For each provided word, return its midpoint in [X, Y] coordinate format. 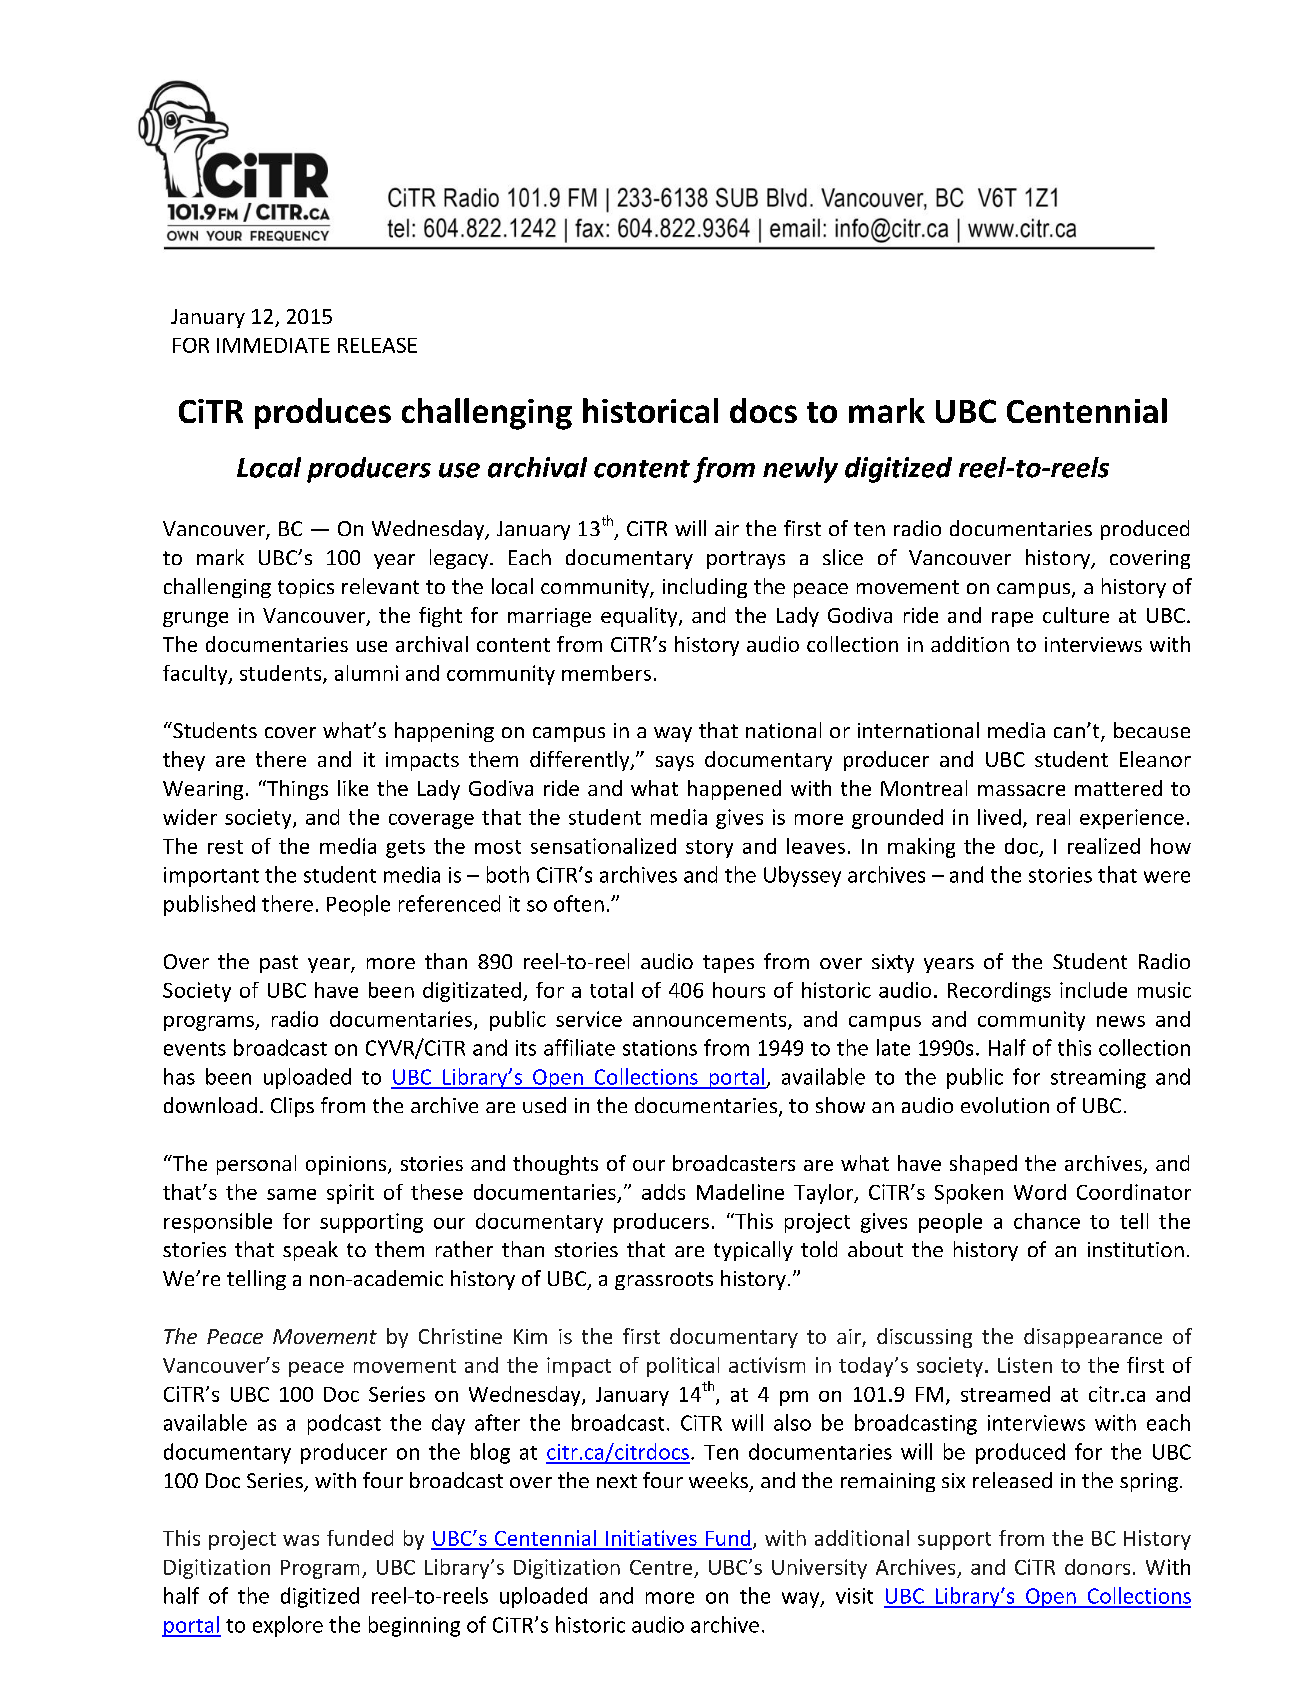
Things [296, 790]
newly [800, 470]
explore [288, 1626]
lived [999, 817]
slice [843, 557]
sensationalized [603, 846]
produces [323, 413]
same [291, 1194]
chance [1047, 1221]
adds [663, 1192]
